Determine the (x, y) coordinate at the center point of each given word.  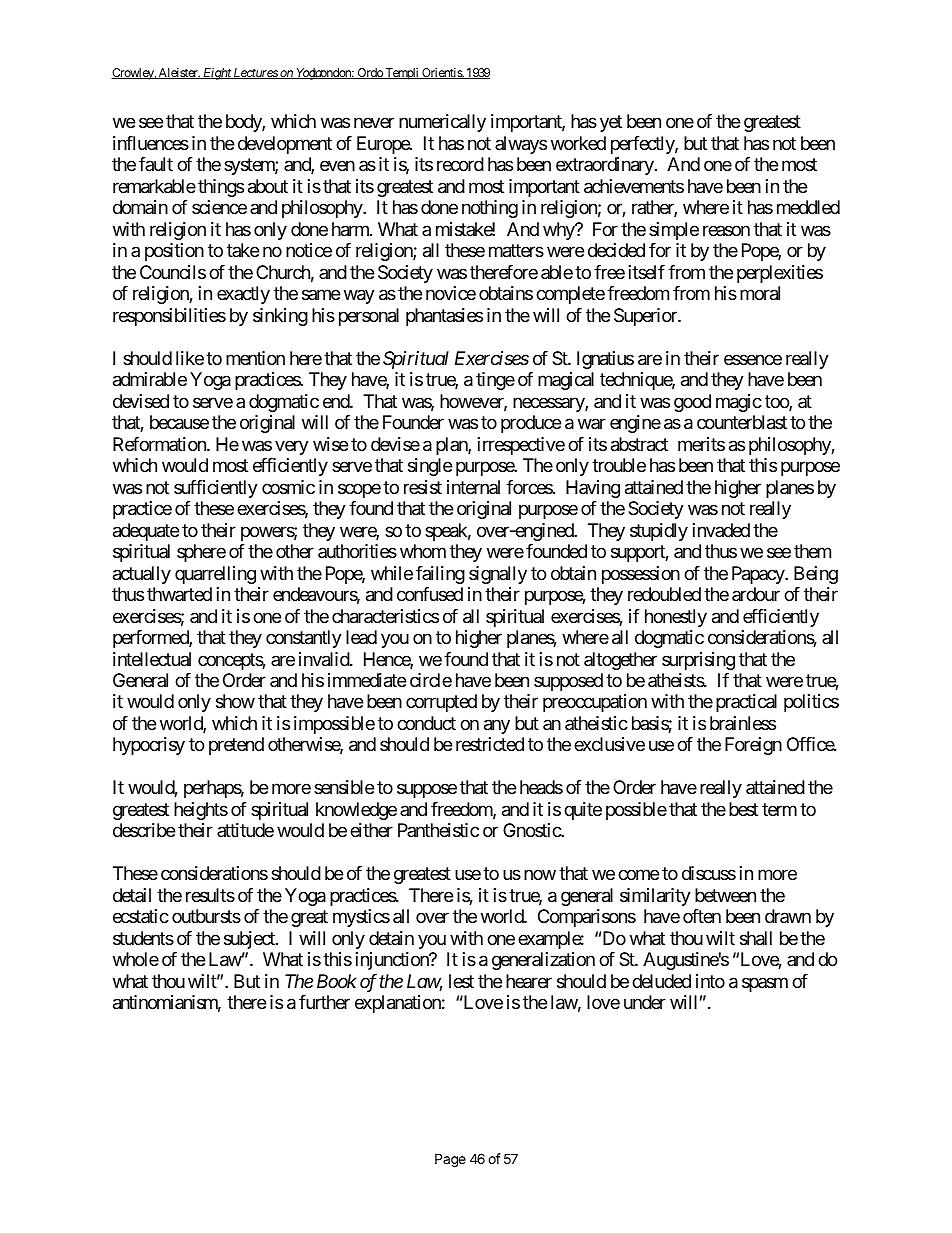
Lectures (255, 73)
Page (450, 1160)
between (725, 895)
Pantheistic (438, 830)
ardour (756, 594)
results (210, 895)
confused (430, 594)
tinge (495, 381)
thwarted (179, 594)
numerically (442, 123)
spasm (765, 984)
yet (611, 124)
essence (753, 359)
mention (255, 358)
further (324, 1002)
